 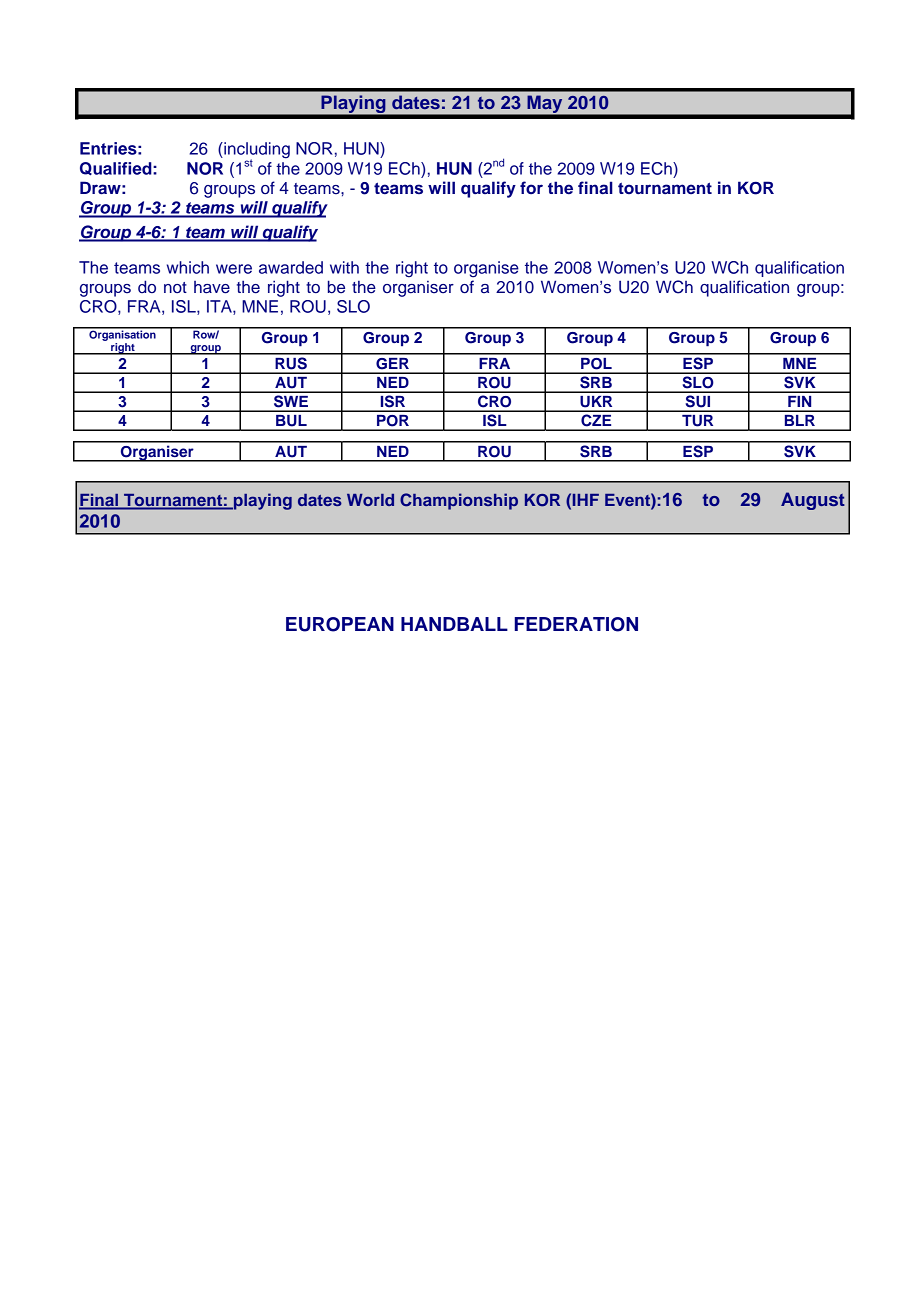 I want to click on including, so click(x=256, y=151).
